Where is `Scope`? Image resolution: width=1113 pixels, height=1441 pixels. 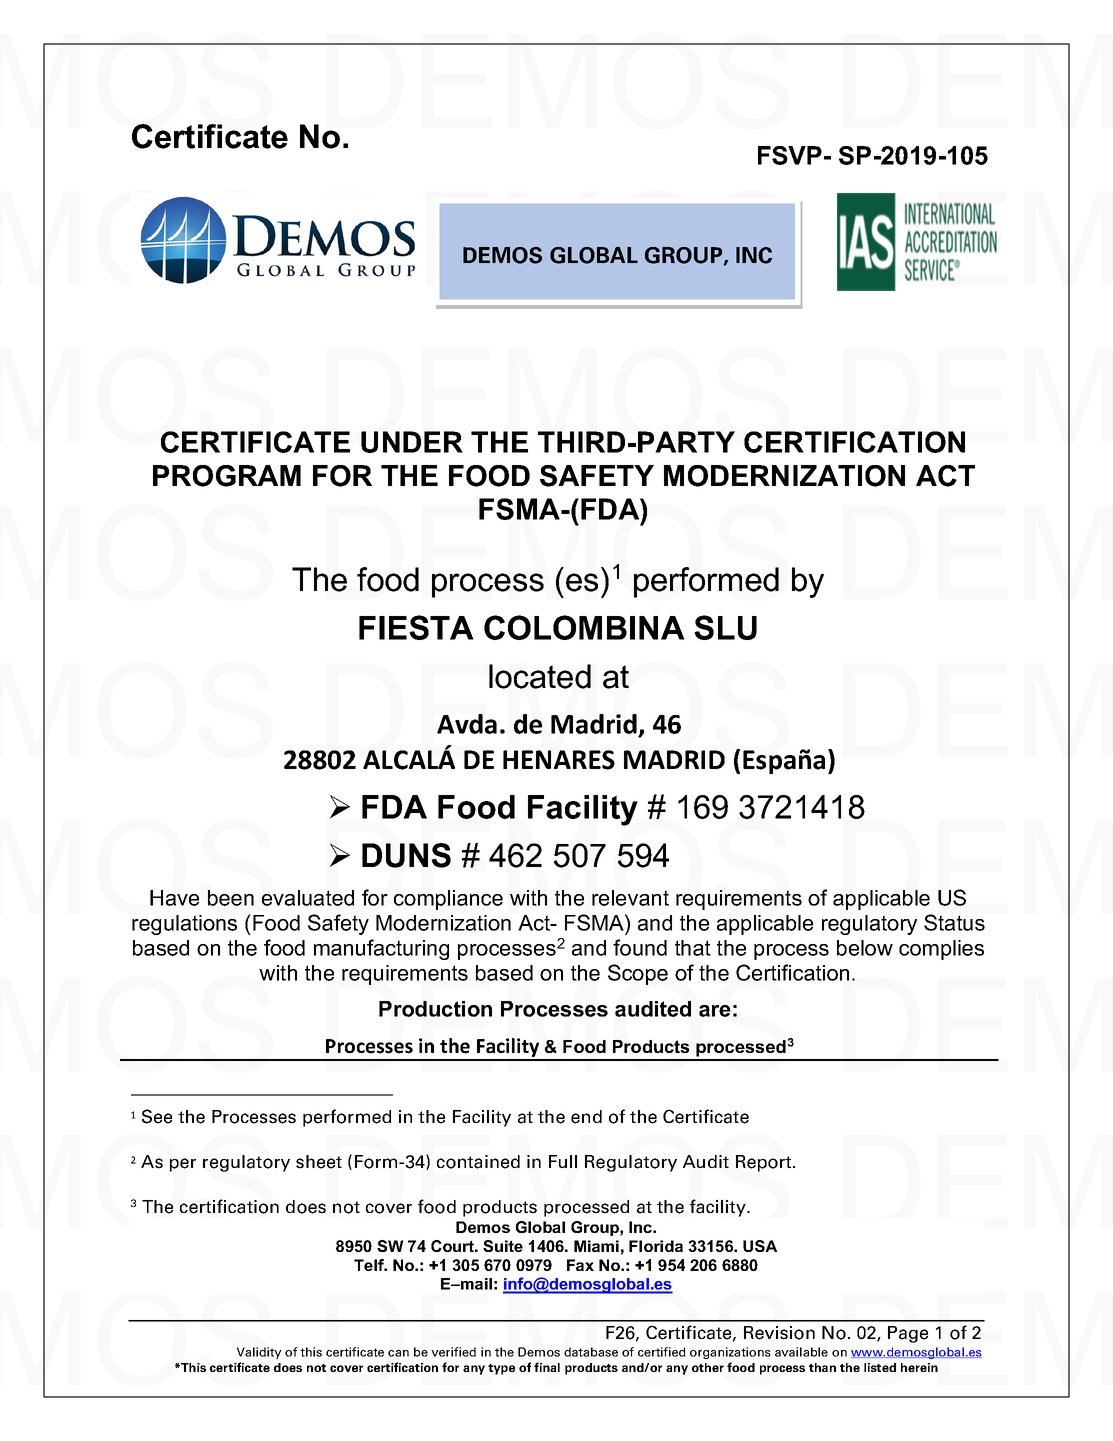
Scope is located at coordinates (638, 974).
